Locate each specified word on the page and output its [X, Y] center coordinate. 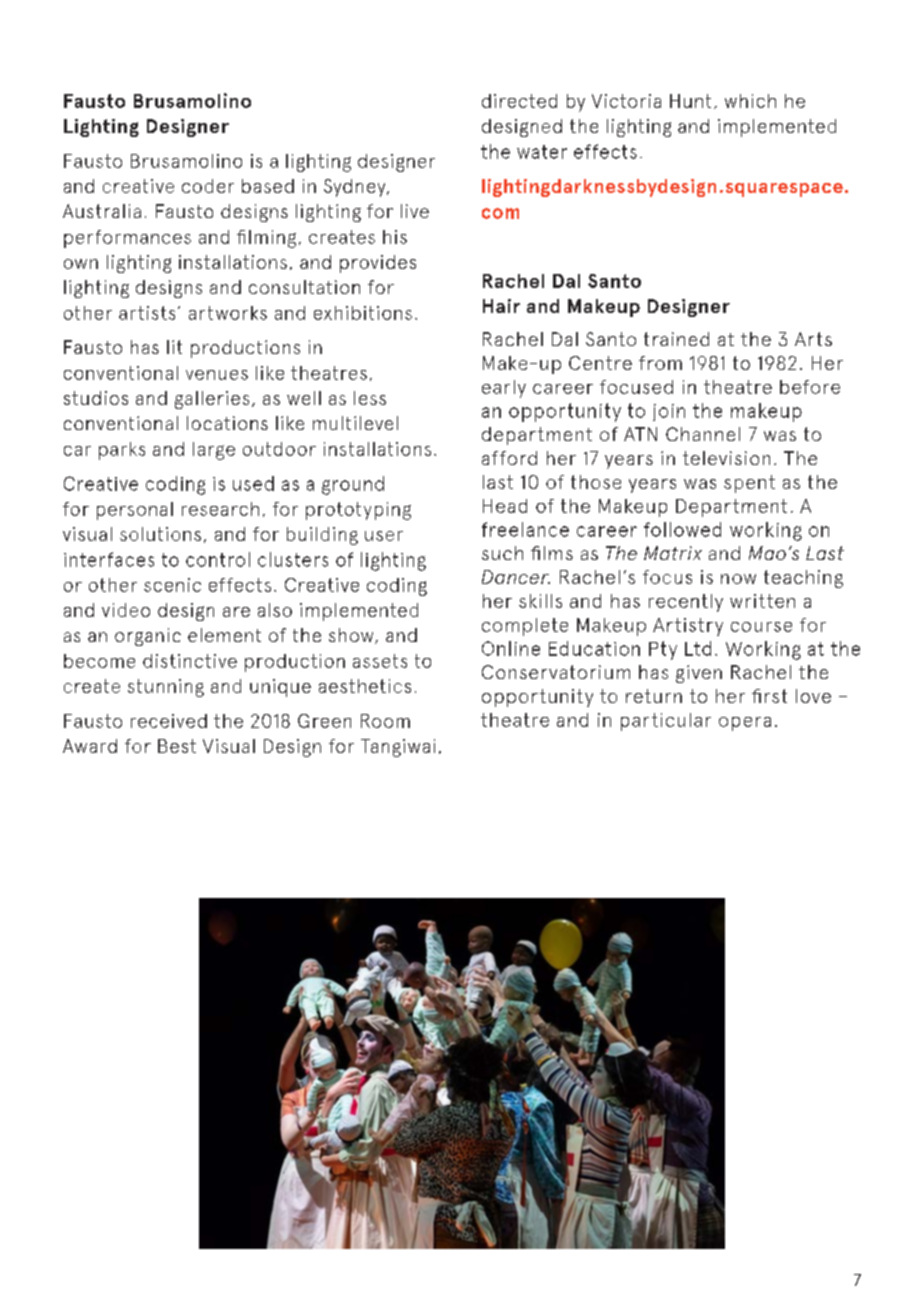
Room [385, 721]
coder [208, 186]
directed [519, 101]
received [169, 721]
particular [666, 722]
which [750, 101]
